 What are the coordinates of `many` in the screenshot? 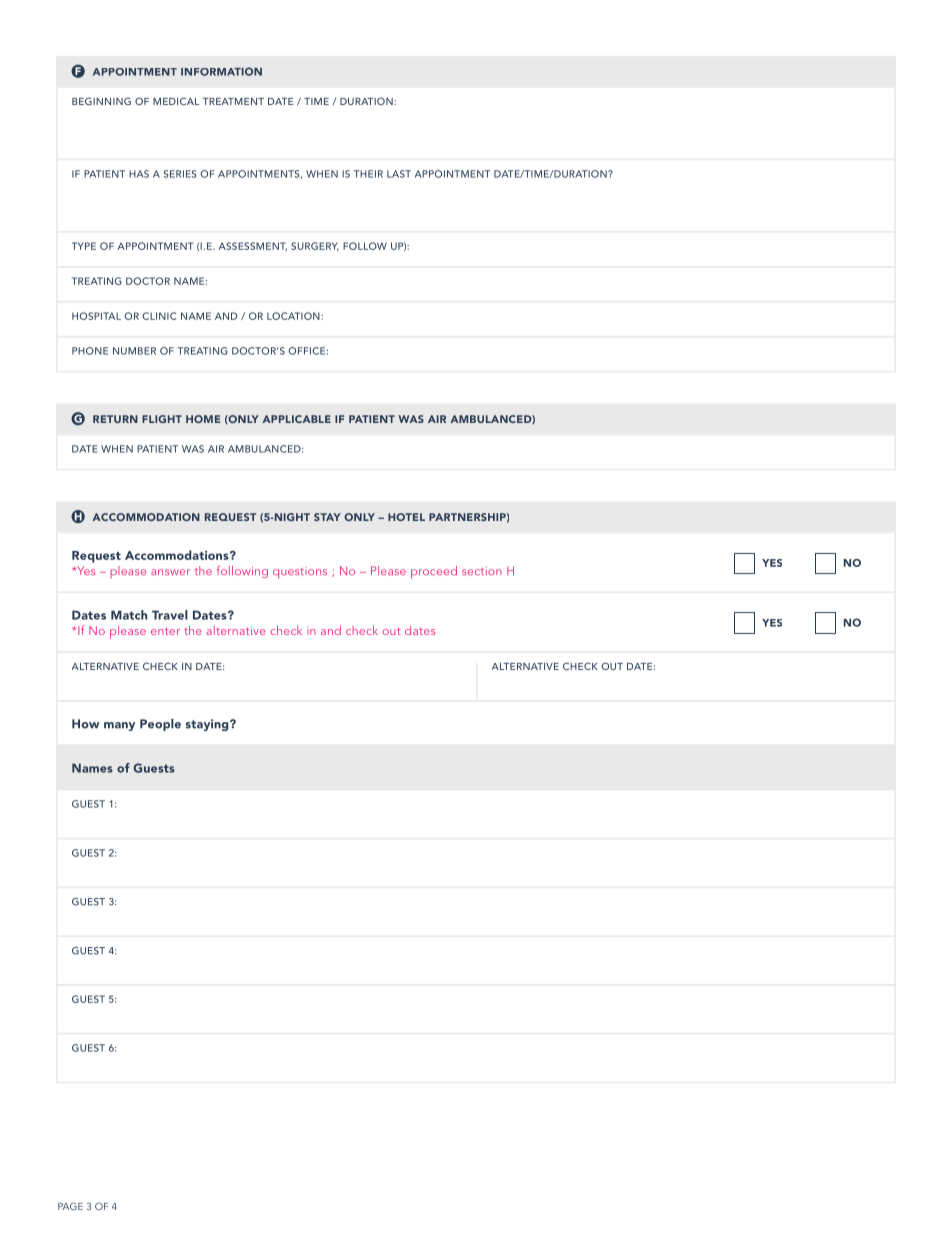 It's located at (119, 726).
